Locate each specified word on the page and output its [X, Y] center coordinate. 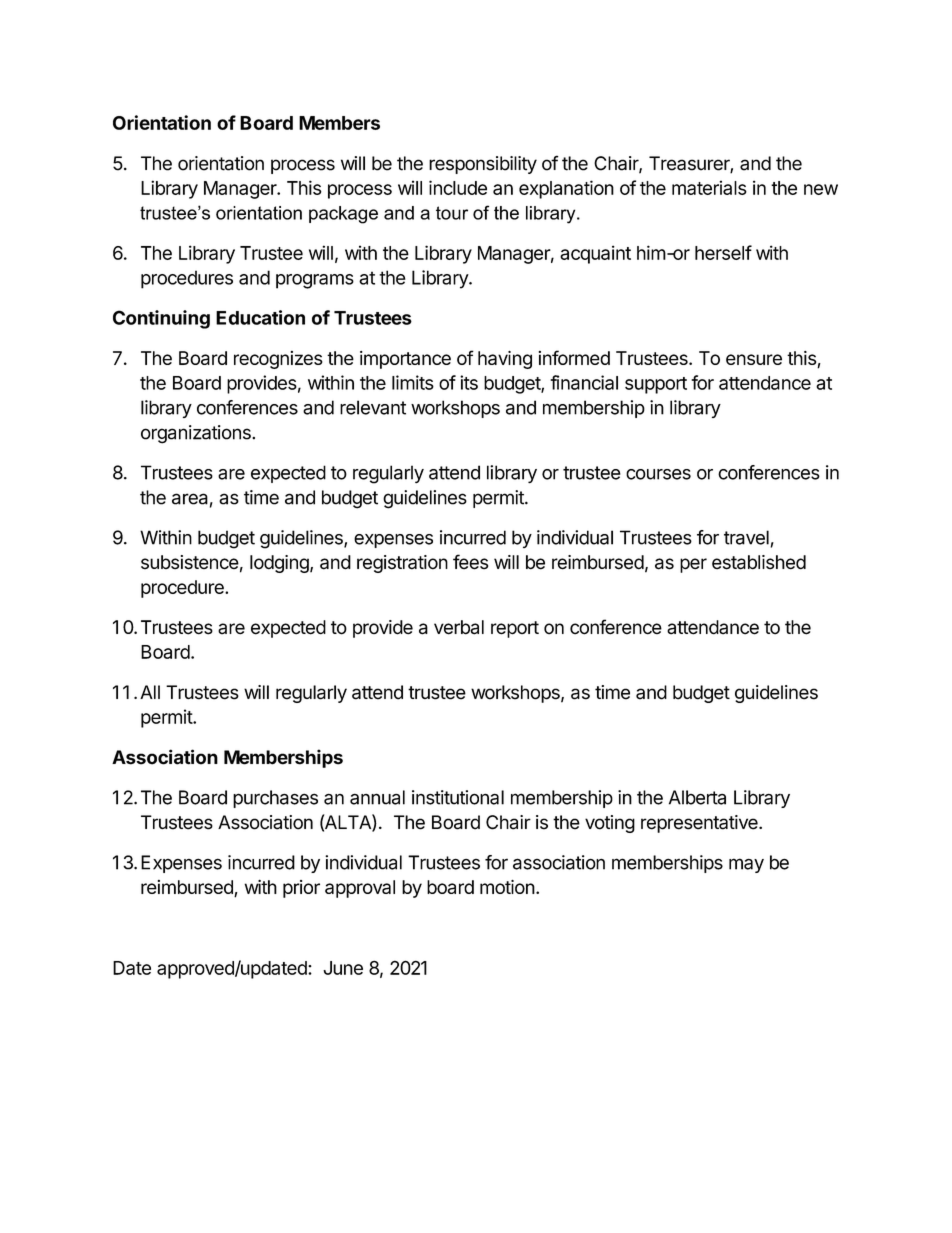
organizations [197, 434]
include [458, 187]
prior [301, 889]
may [746, 865]
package [343, 215]
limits [413, 382]
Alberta [697, 797]
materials [709, 187]
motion [507, 887]
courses [658, 474]
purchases [275, 799]
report [515, 629]
